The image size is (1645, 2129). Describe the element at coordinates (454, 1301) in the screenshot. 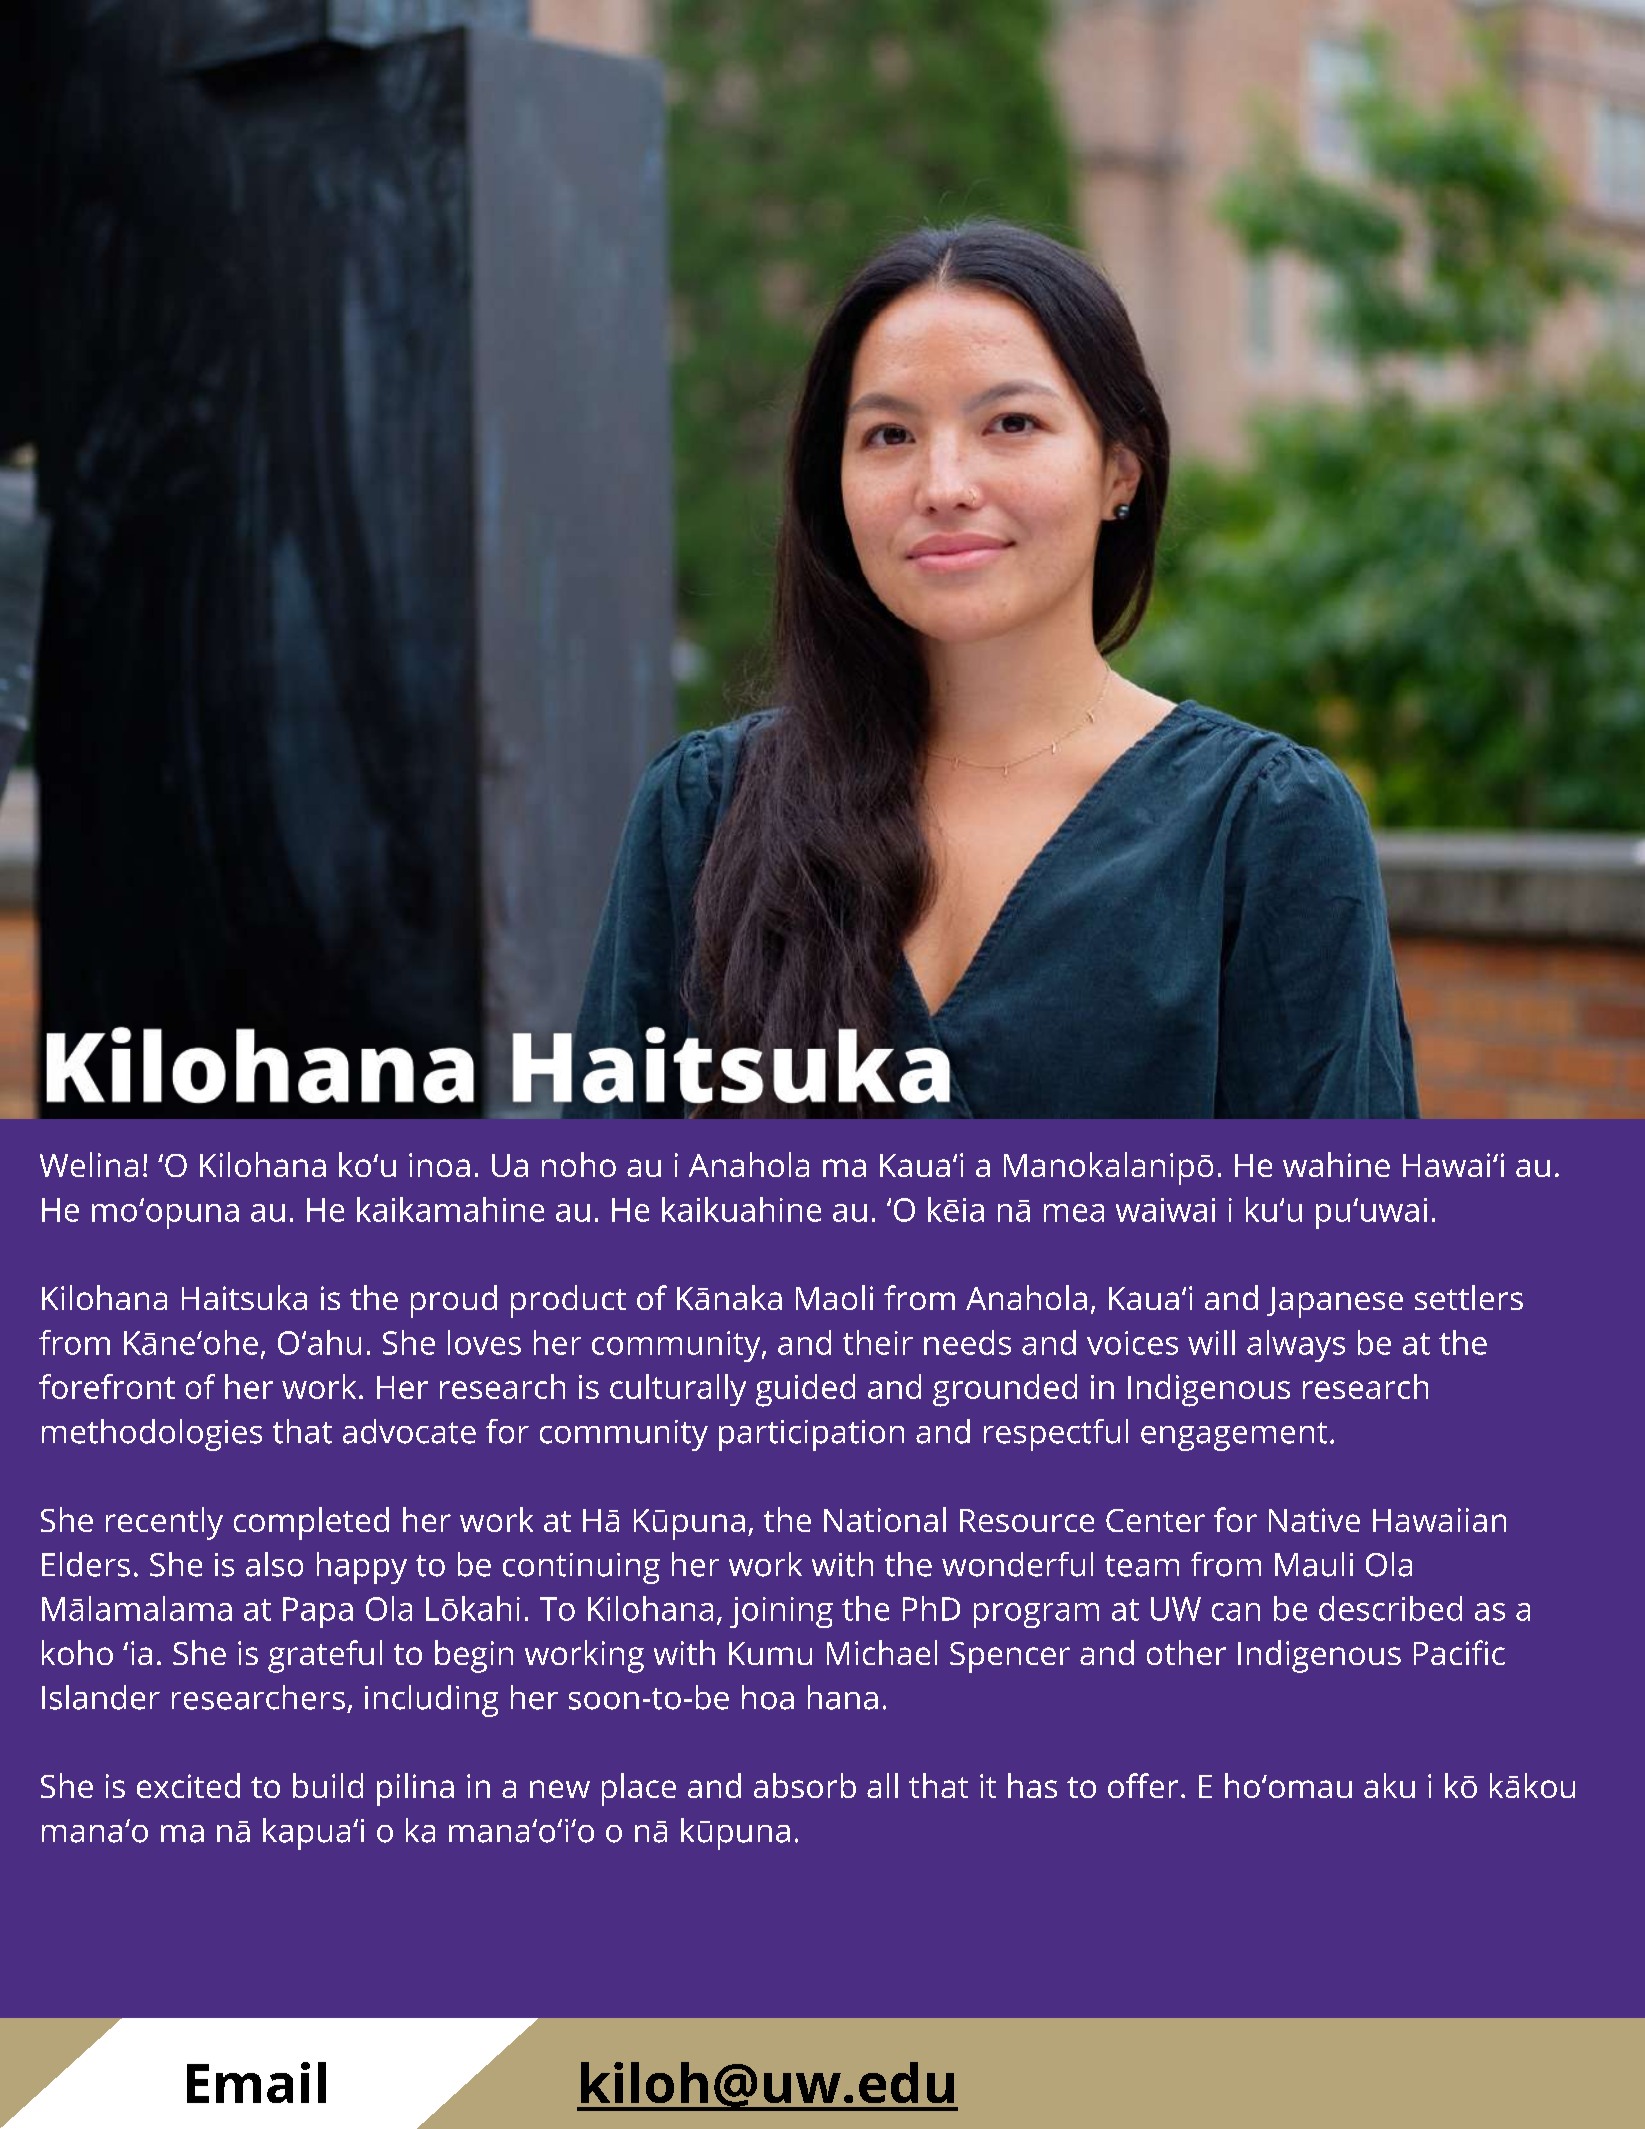

I see `proud` at that location.
